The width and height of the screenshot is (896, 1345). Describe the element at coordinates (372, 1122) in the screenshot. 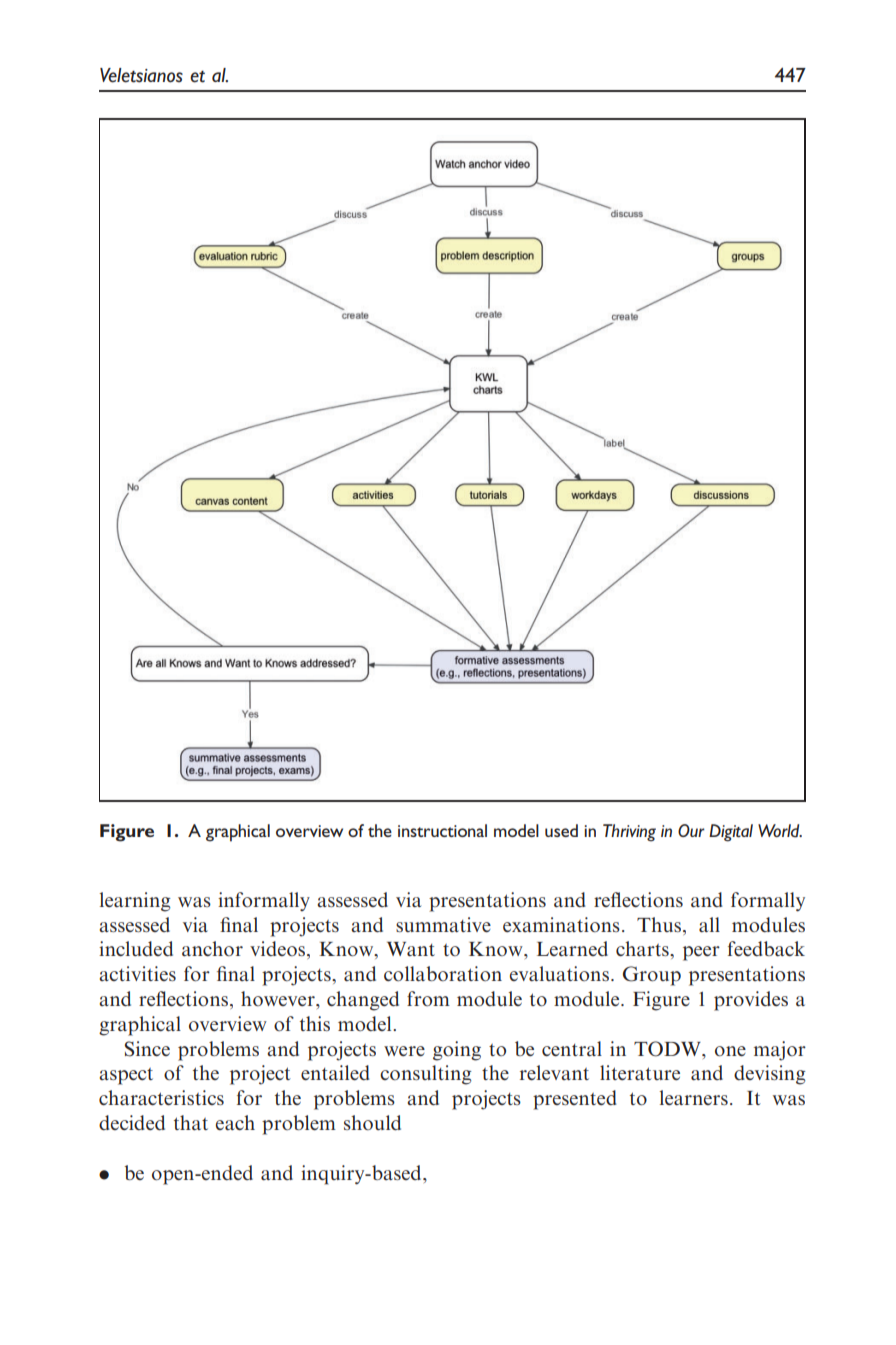

I see `should` at that location.
